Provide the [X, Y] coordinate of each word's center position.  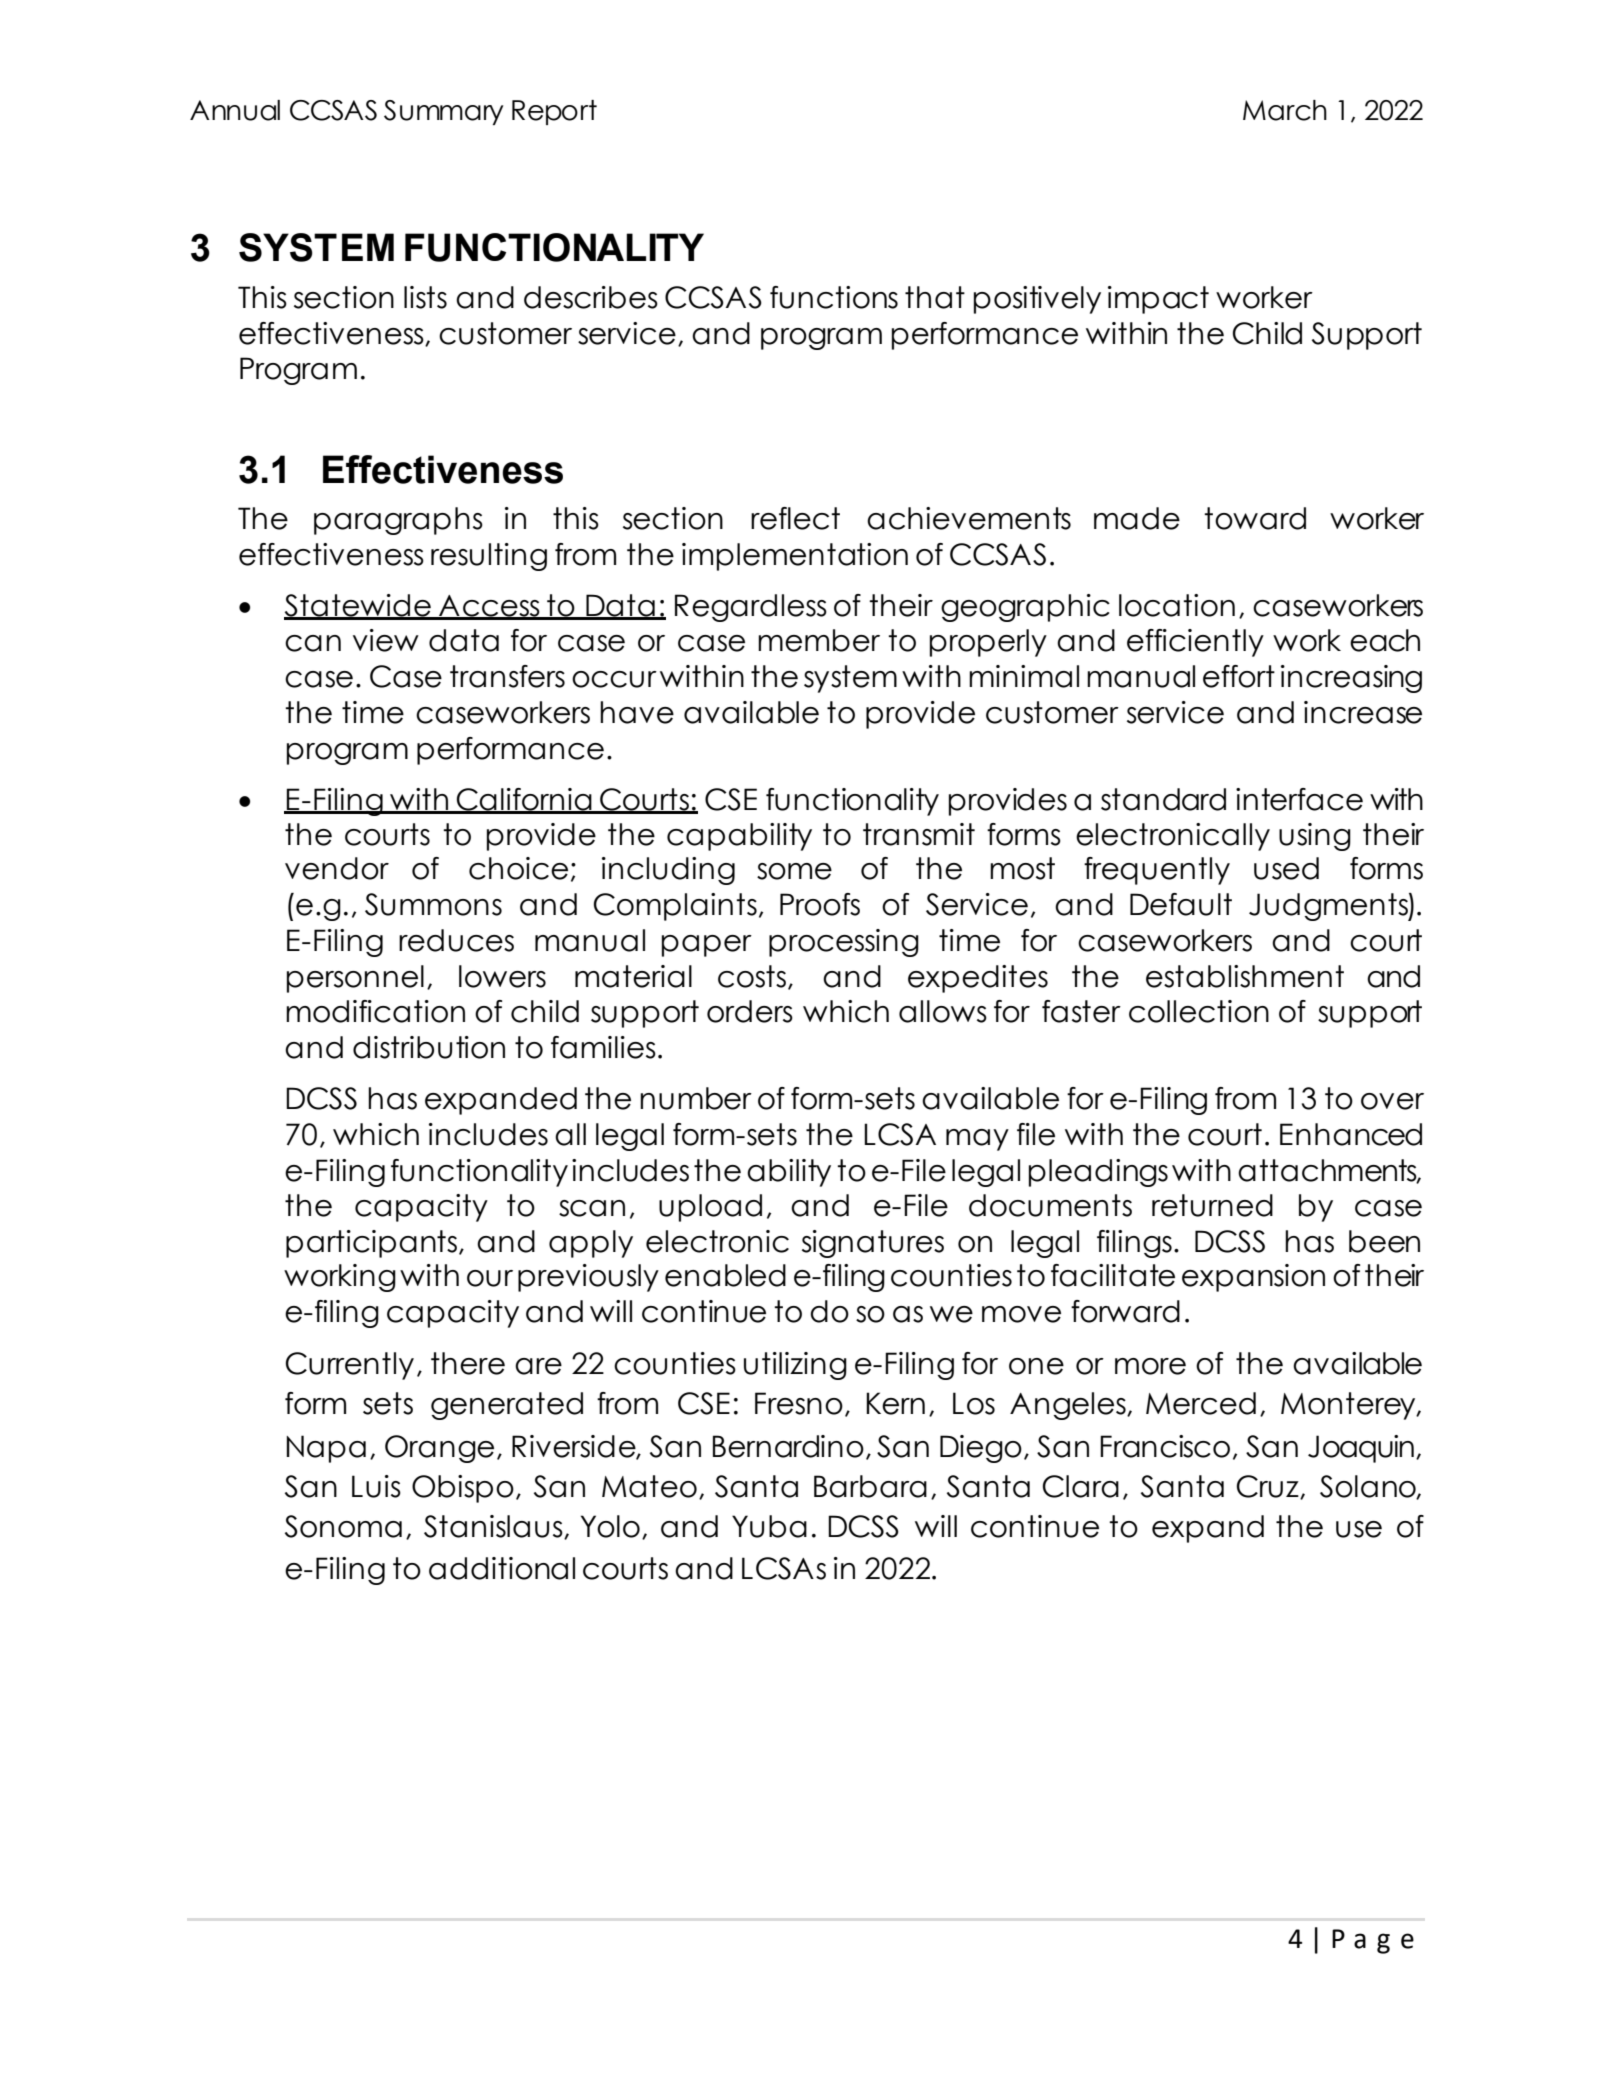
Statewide [358, 606]
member [819, 640]
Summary [443, 112]
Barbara [870, 1486]
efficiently [1195, 643]
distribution [429, 1047]
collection [1199, 1011]
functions [834, 297]
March [1285, 110]
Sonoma [343, 1526]
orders [750, 1011]
